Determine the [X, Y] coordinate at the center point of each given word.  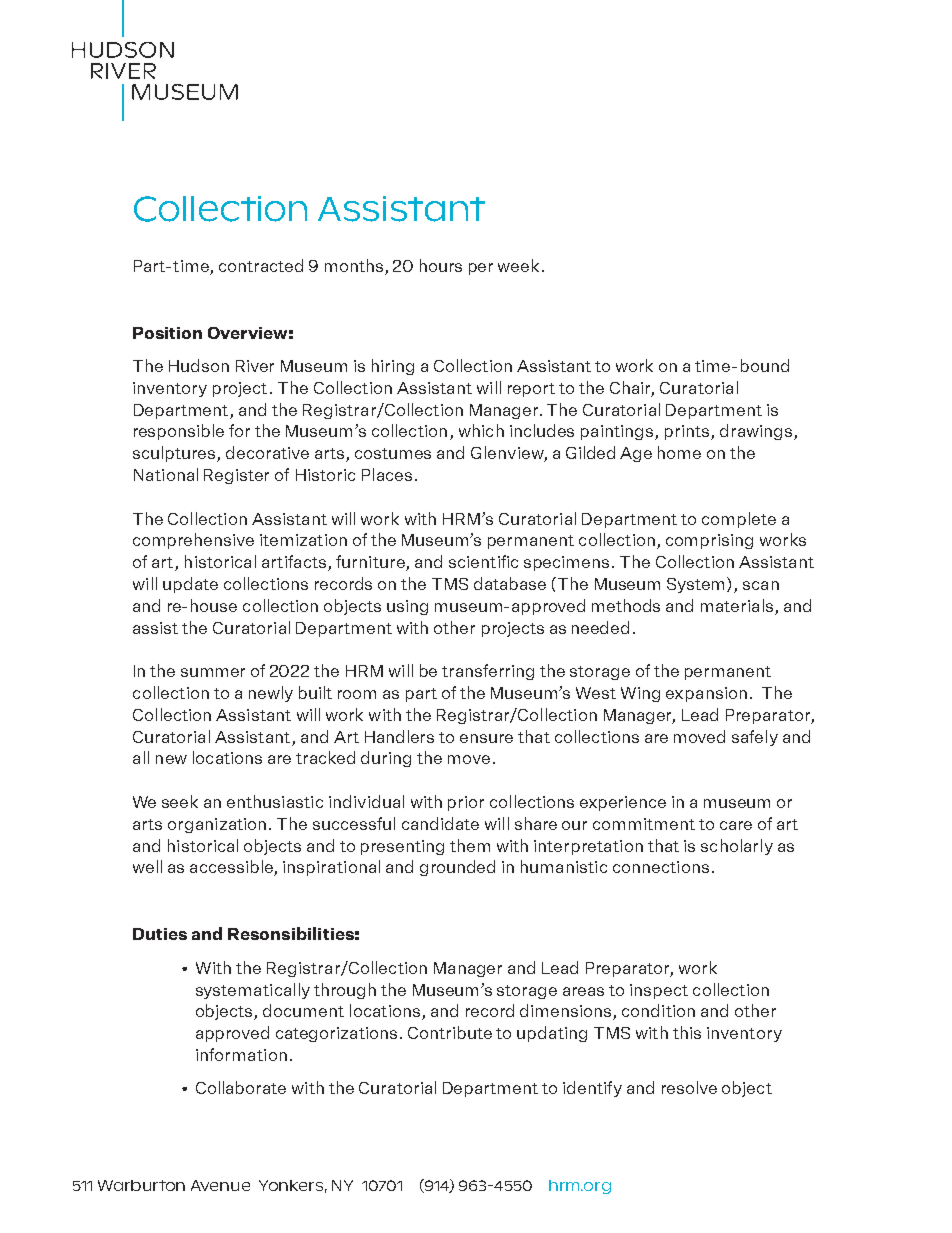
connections [661, 867]
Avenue [220, 1185]
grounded [457, 868]
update [190, 585]
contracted [261, 265]
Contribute [450, 1032]
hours [441, 265]
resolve [689, 1087]
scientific [483, 561]
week [518, 265]
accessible [232, 868]
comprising [709, 541]
